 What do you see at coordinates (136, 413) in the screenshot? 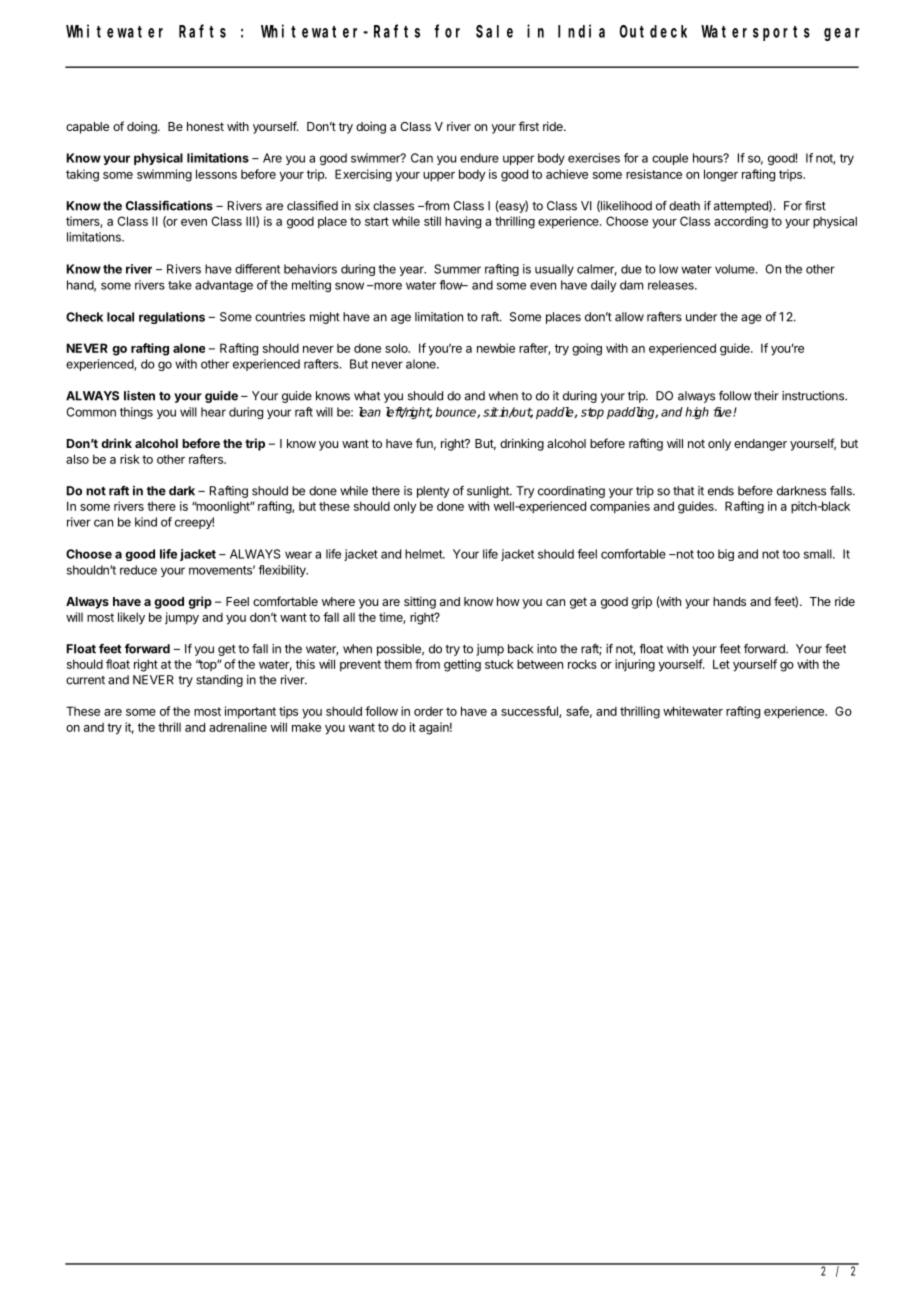
I see `things` at bounding box center [136, 413].
